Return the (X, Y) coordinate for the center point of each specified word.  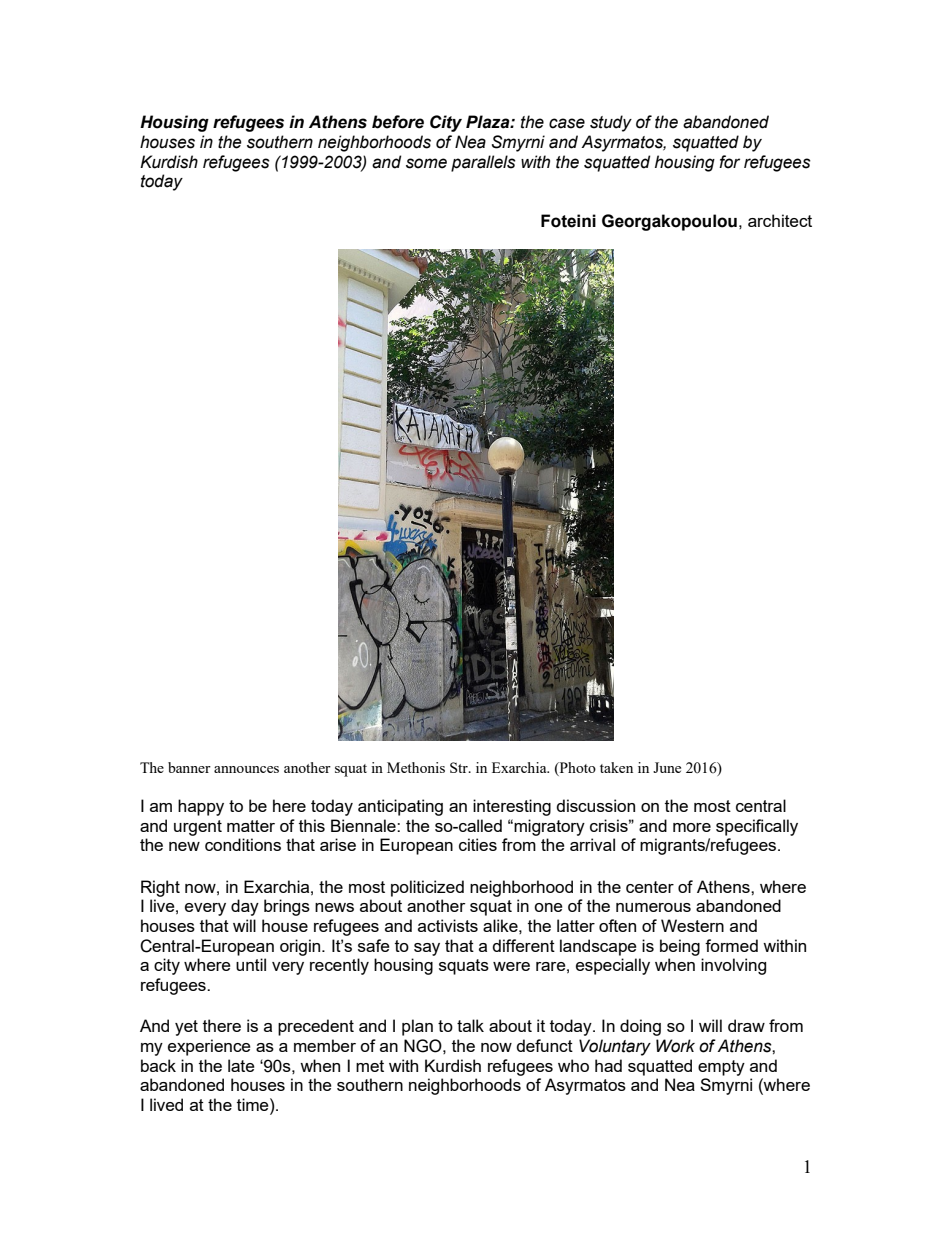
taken (616, 767)
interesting (512, 807)
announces (246, 769)
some (426, 163)
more (692, 827)
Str (460, 767)
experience (209, 1047)
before (398, 122)
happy (201, 807)
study (611, 123)
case (567, 123)
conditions (243, 844)
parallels (483, 163)
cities (478, 844)
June (667, 767)
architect (780, 220)
